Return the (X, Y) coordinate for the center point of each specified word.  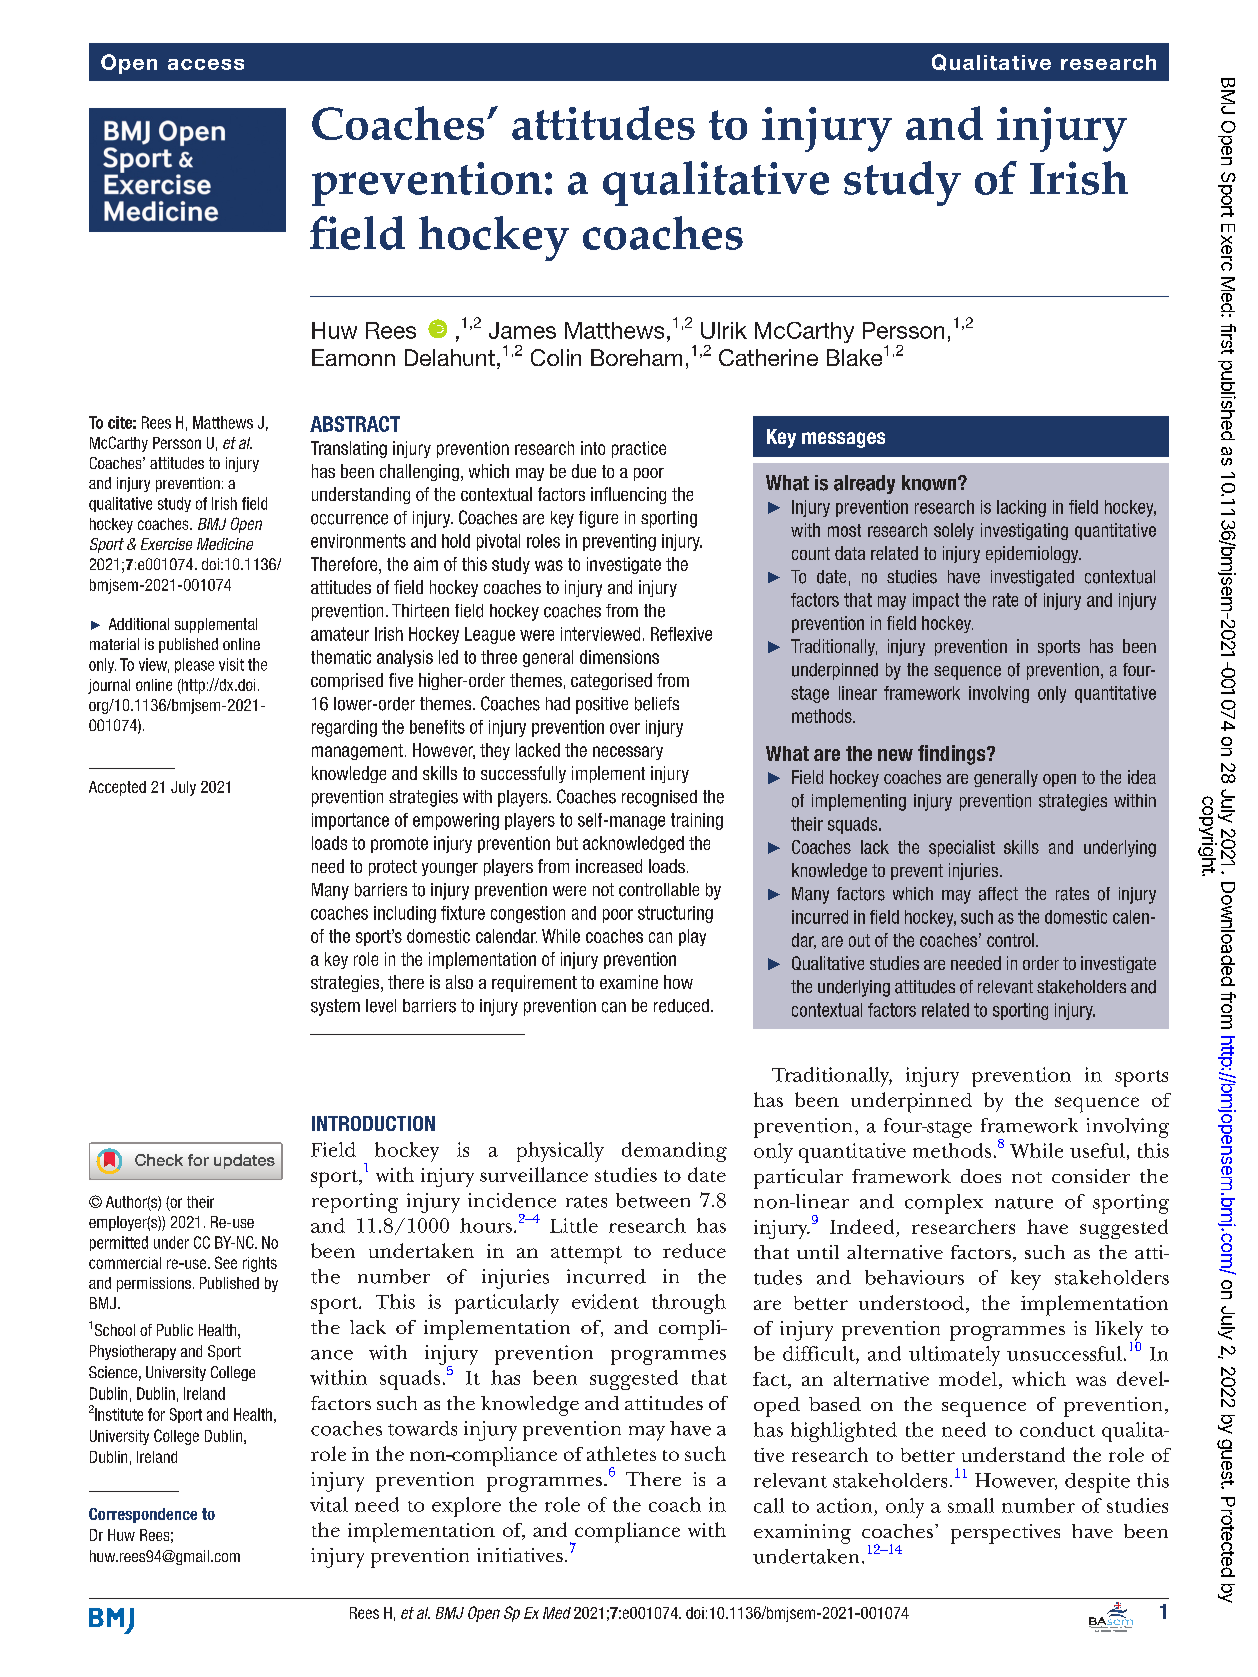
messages (843, 440)
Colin (556, 357)
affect (998, 894)
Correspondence (143, 1515)
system (335, 1007)
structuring (675, 914)
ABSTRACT (355, 424)
